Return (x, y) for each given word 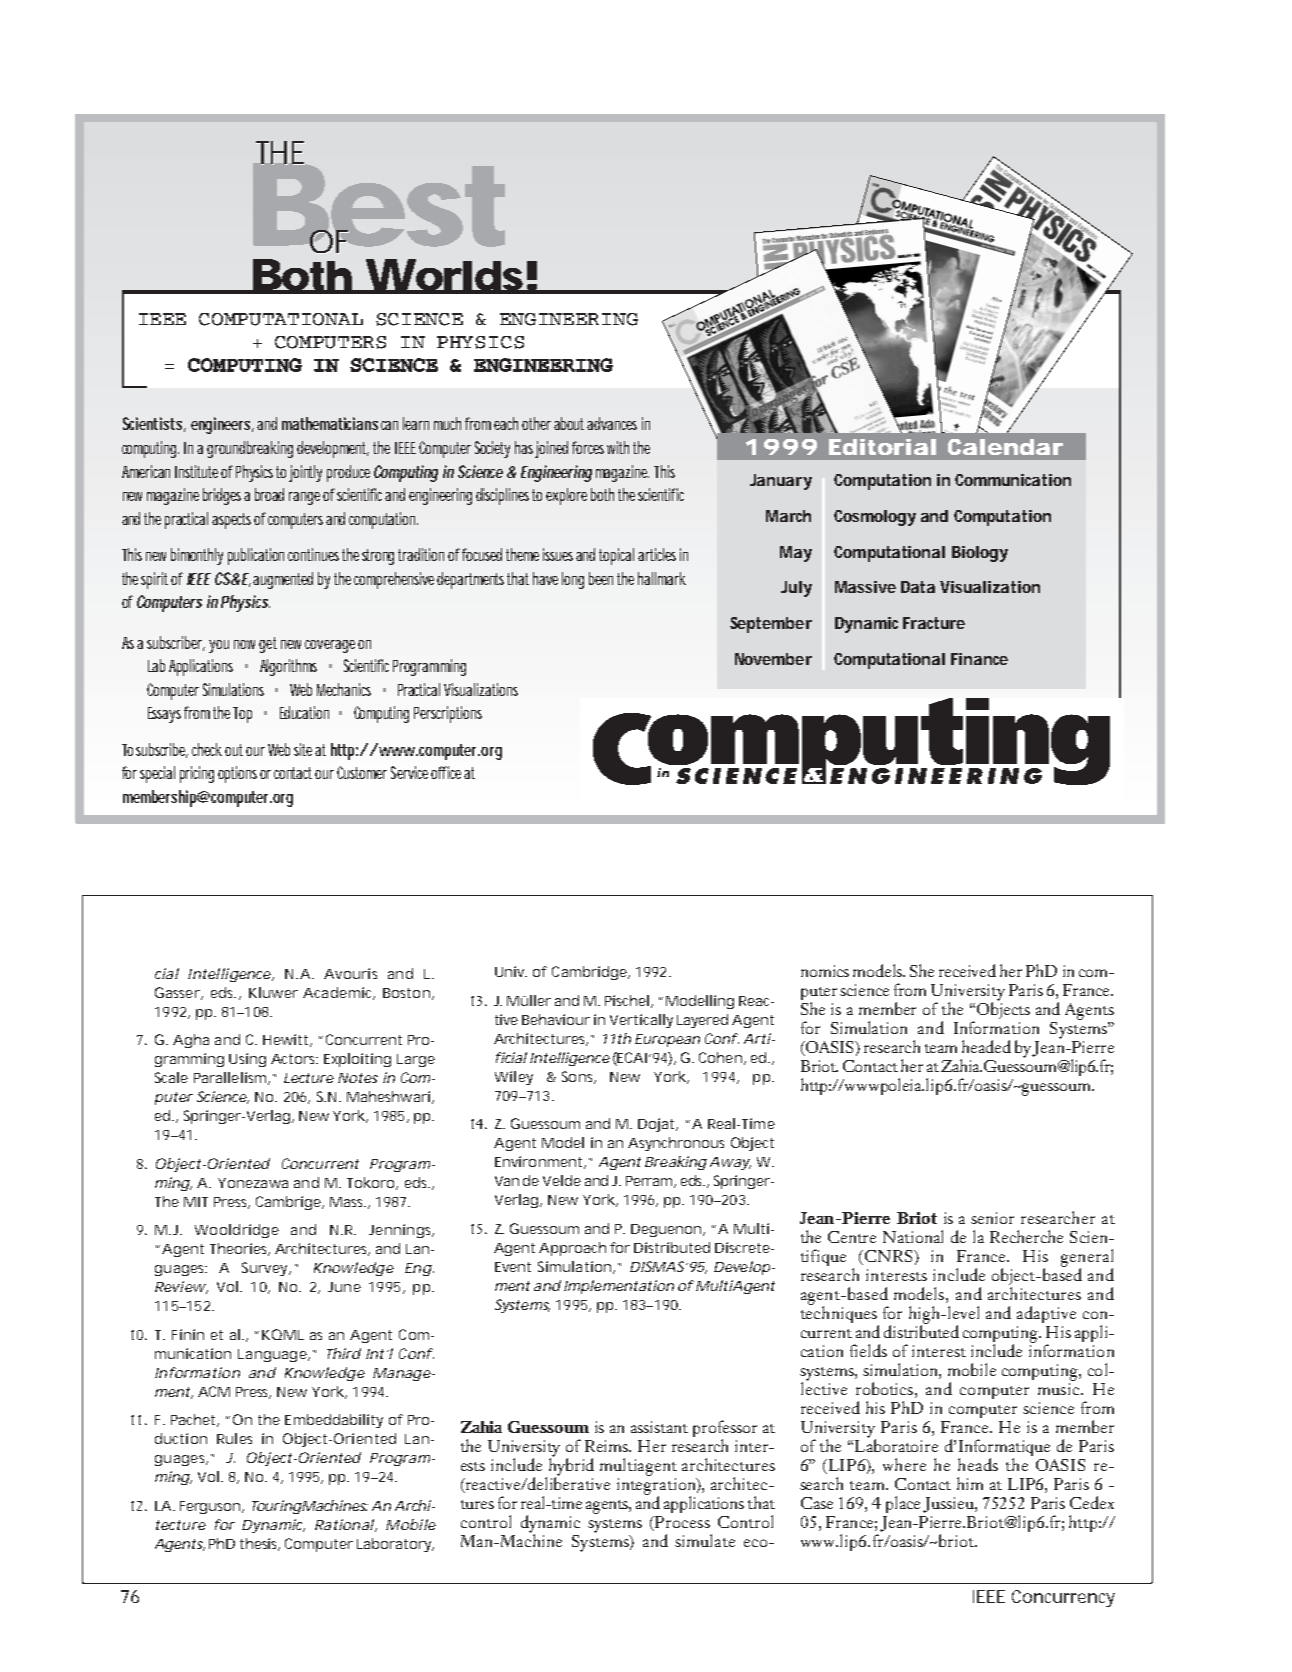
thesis (260, 1544)
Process (681, 1523)
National (913, 1236)
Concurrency (1063, 1598)
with (618, 447)
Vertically (641, 1021)
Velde (562, 1180)
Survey (266, 1269)
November (773, 659)
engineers (222, 425)
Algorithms (288, 667)
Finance (979, 659)
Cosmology (875, 518)
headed (986, 1046)
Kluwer (273, 992)
